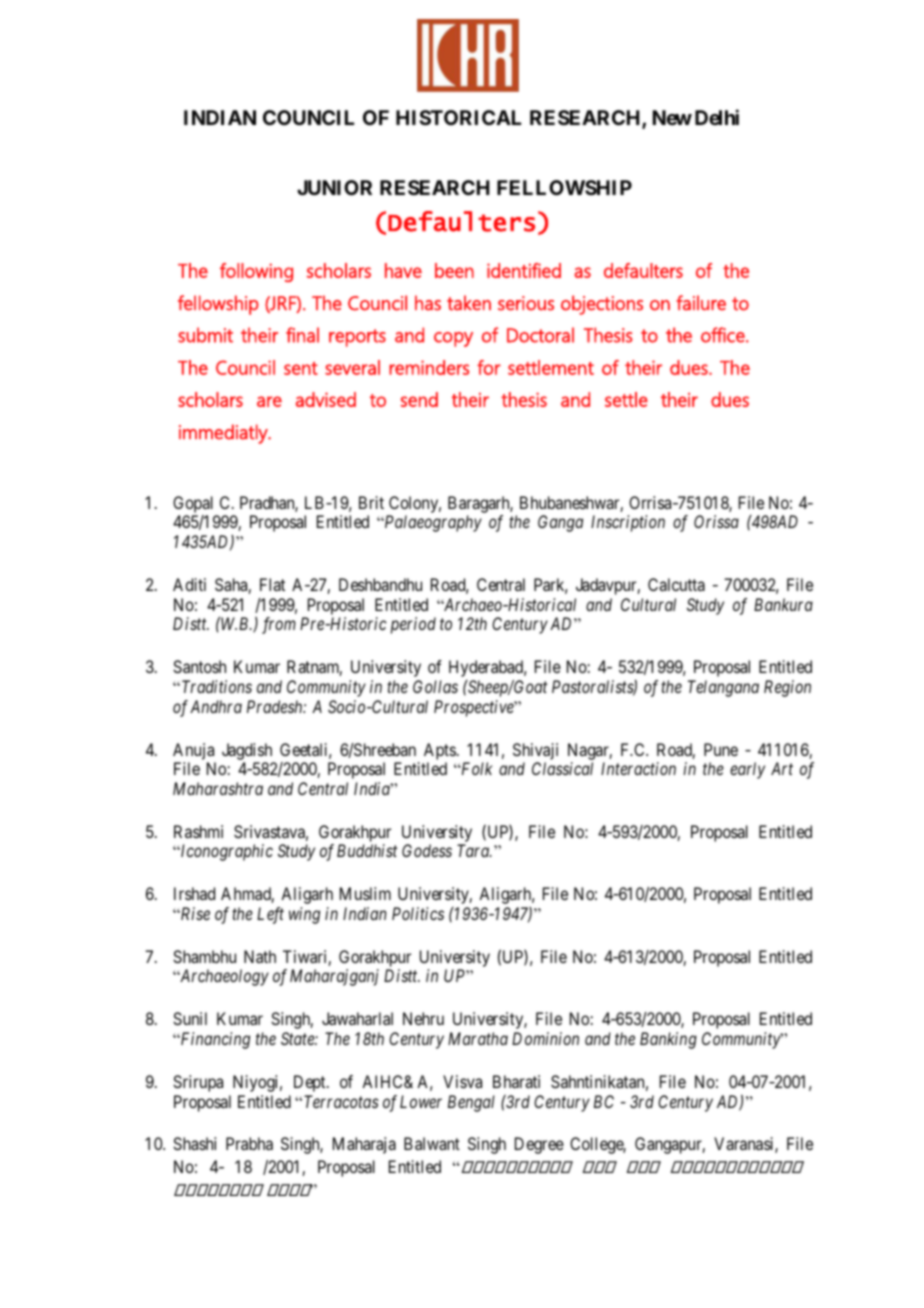 This screenshot has width=924, height=1308. Describe the element at coordinates (454, 270) in the screenshot. I see `been` at that location.
